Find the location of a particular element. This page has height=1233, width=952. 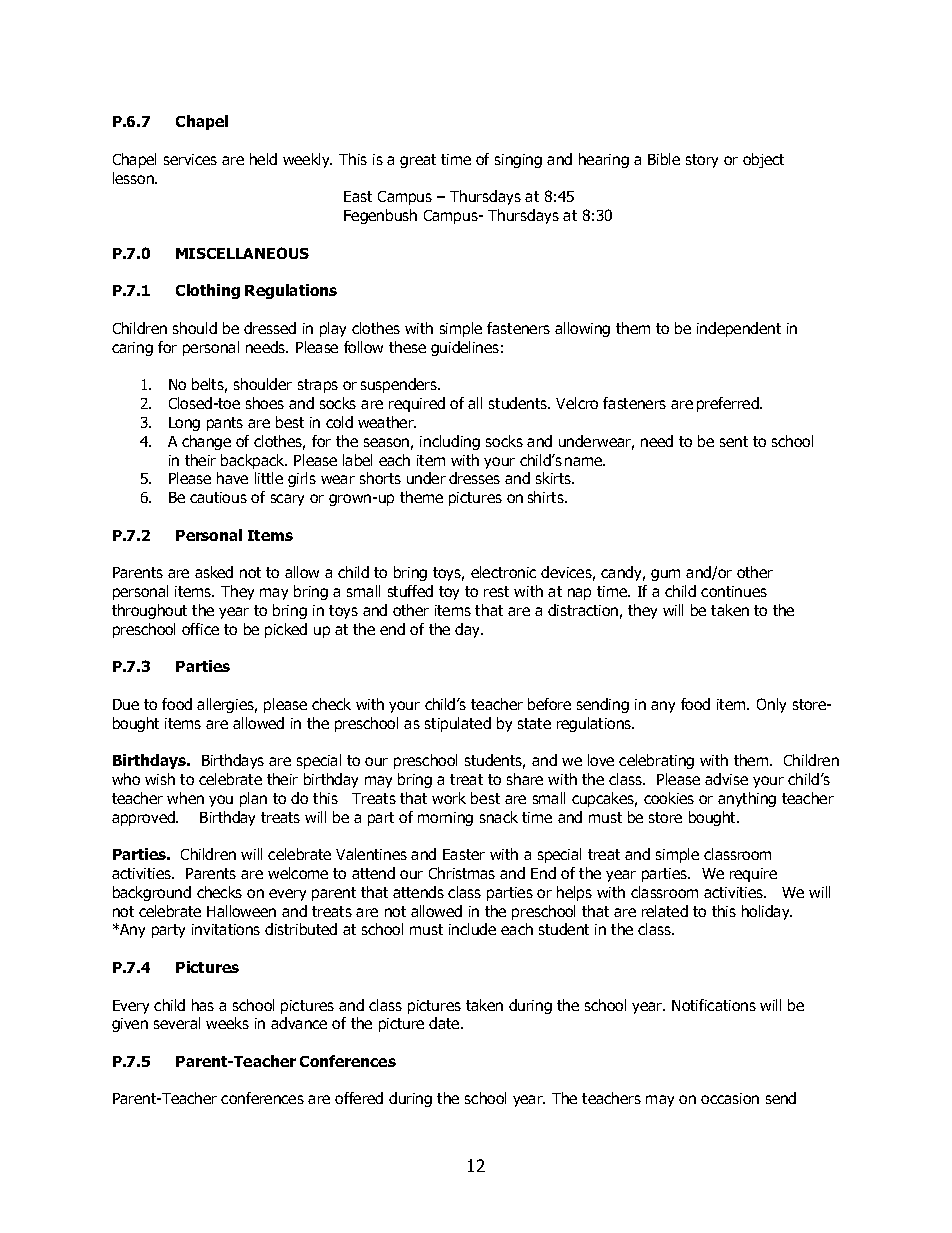

weeks is located at coordinates (227, 1023).
